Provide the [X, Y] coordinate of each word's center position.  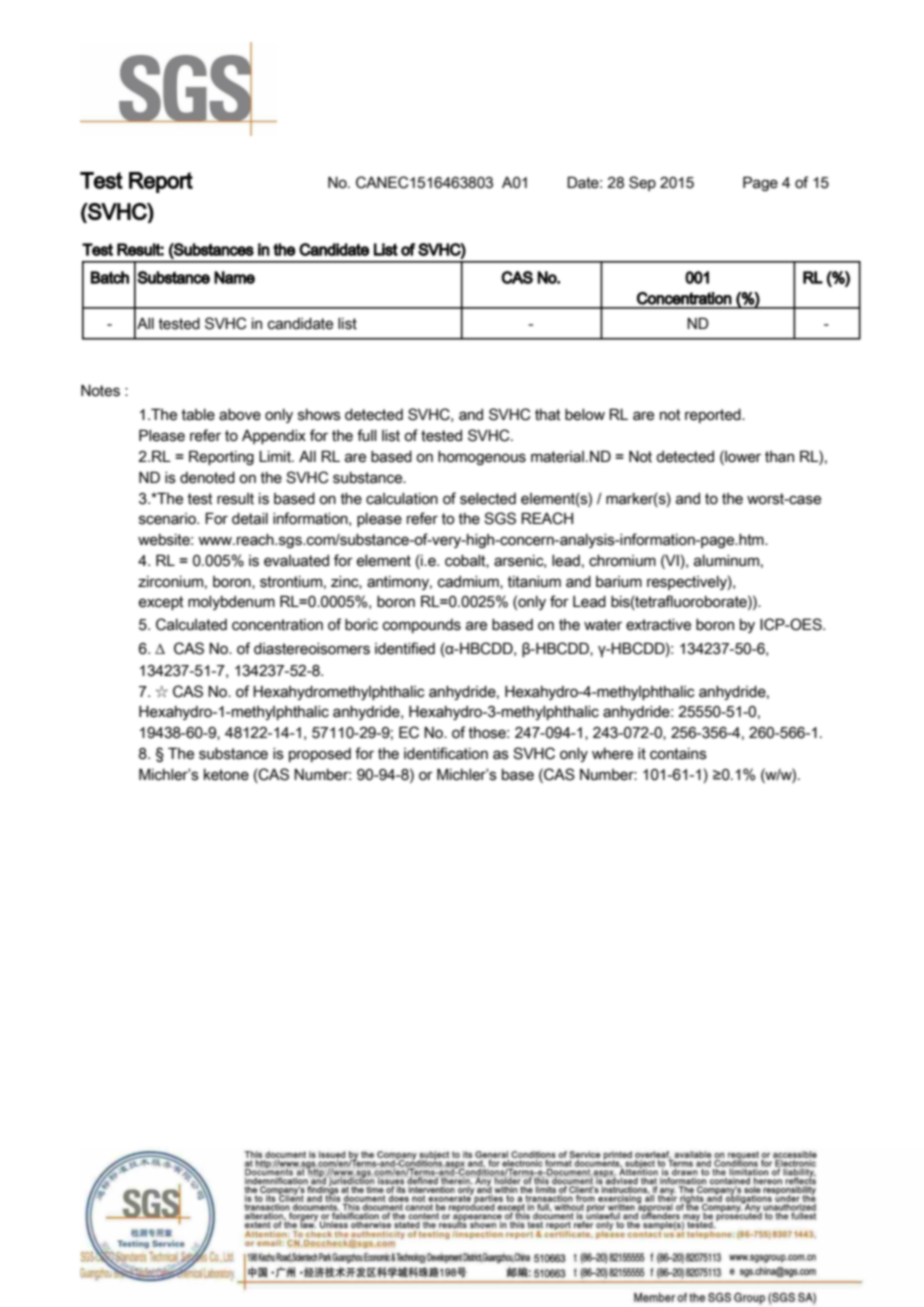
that [547, 415]
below [585, 415]
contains [678, 754]
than [779, 457]
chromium [622, 561]
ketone [226, 775]
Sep [642, 183]
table [198, 415]
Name [234, 277]
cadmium [469, 582]
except [161, 603]
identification [446, 753]
